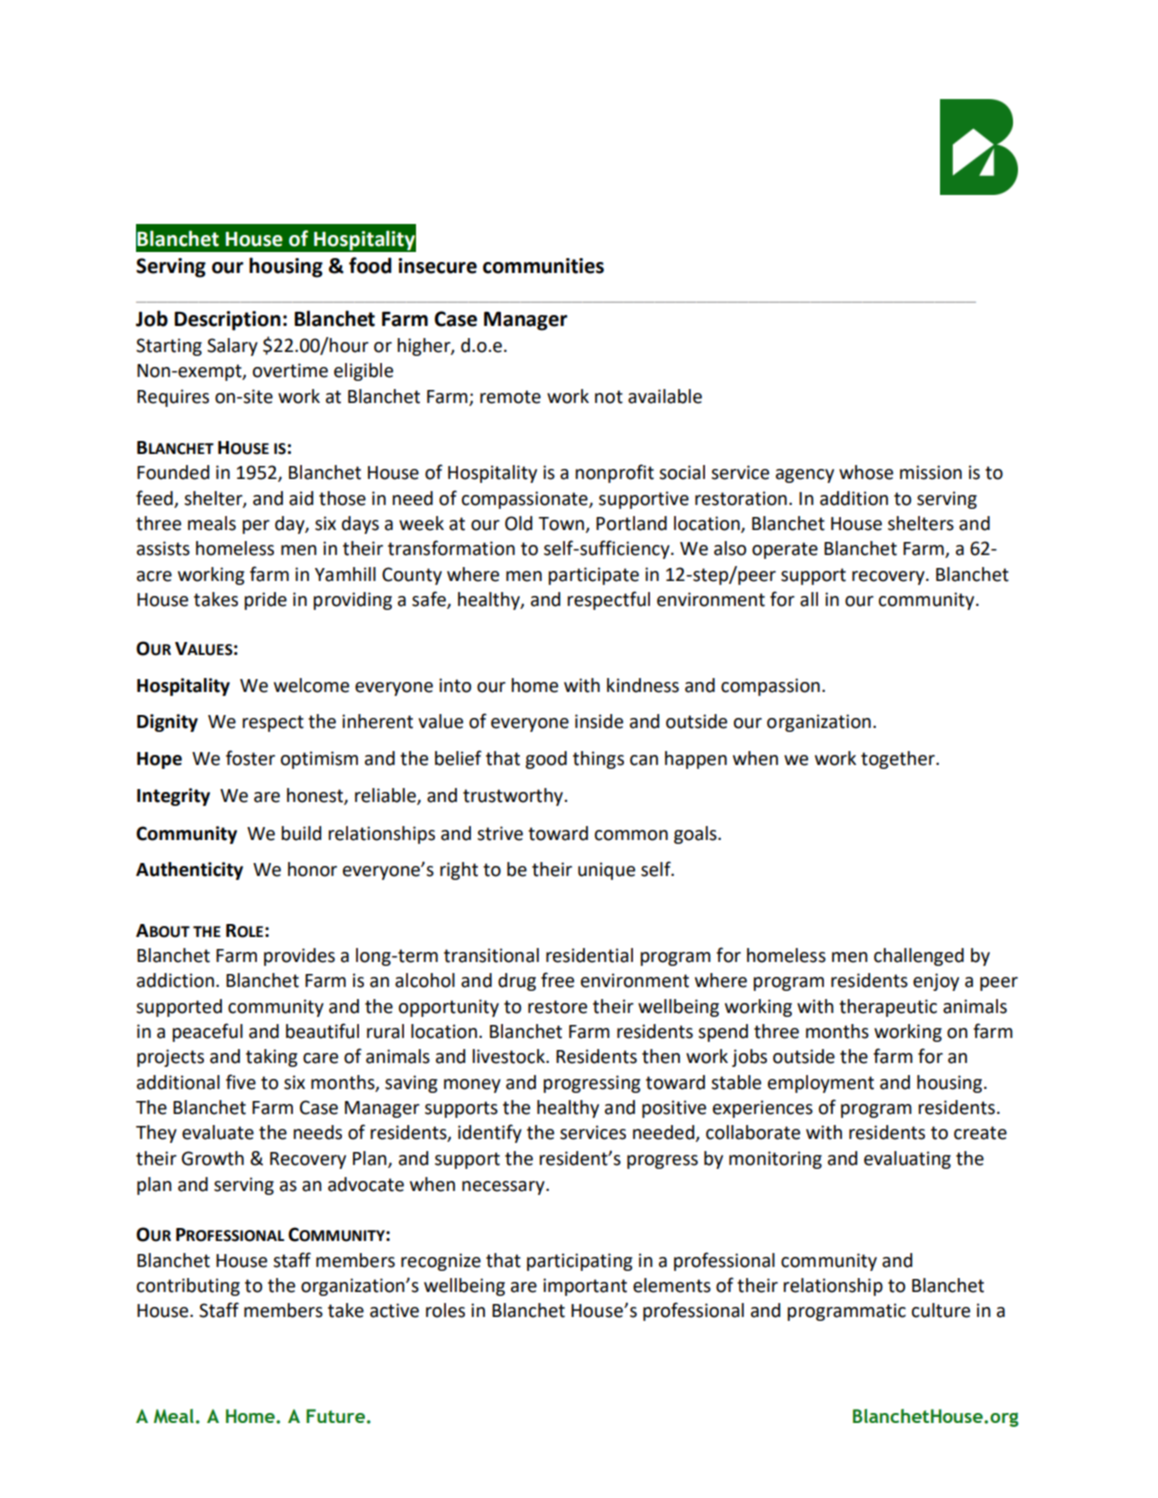 Image resolution: width=1158 pixels, height=1498 pixels. Describe the element at coordinates (931, 472) in the screenshot. I see `mission` at that location.
